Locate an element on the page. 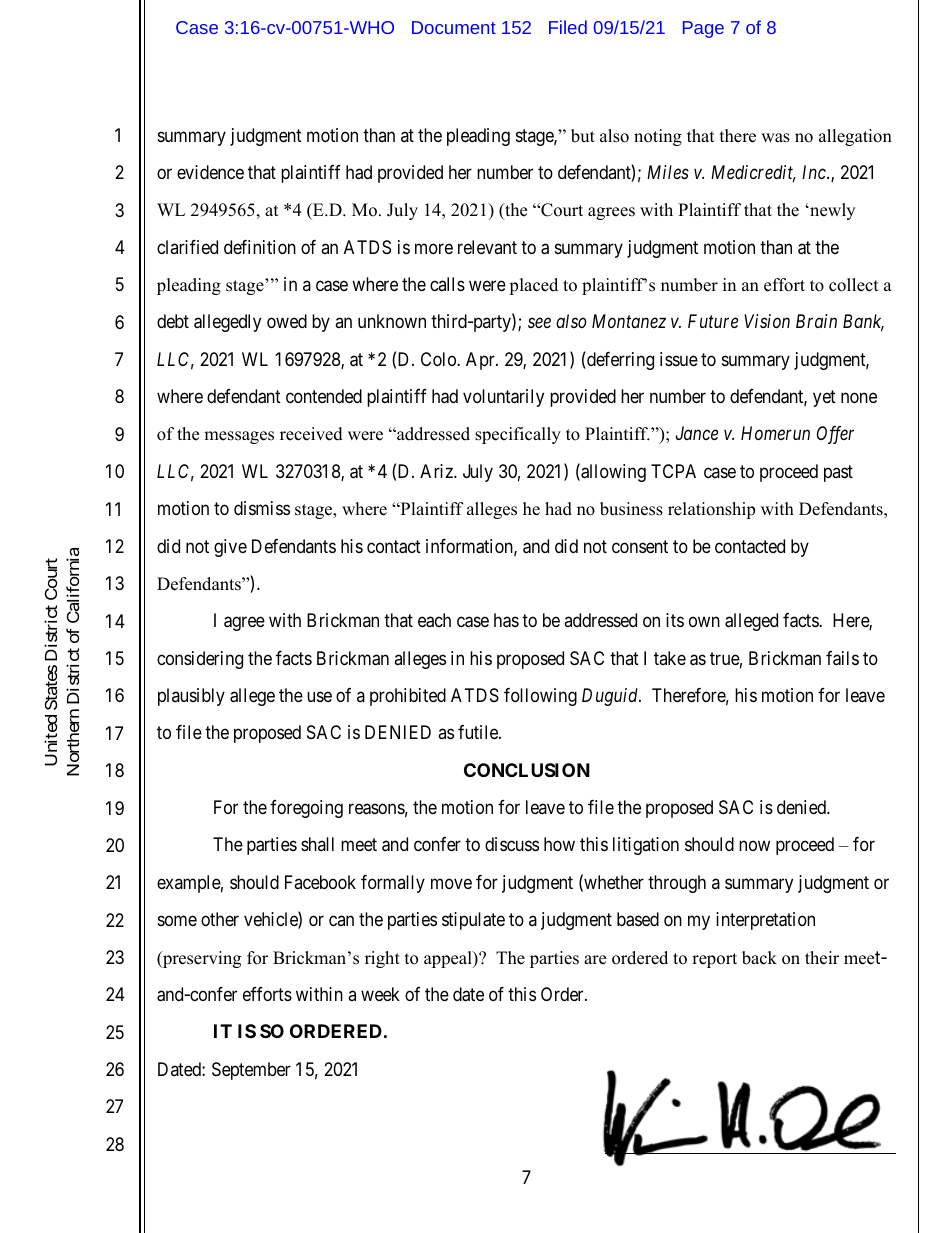  are is located at coordinates (595, 960).
